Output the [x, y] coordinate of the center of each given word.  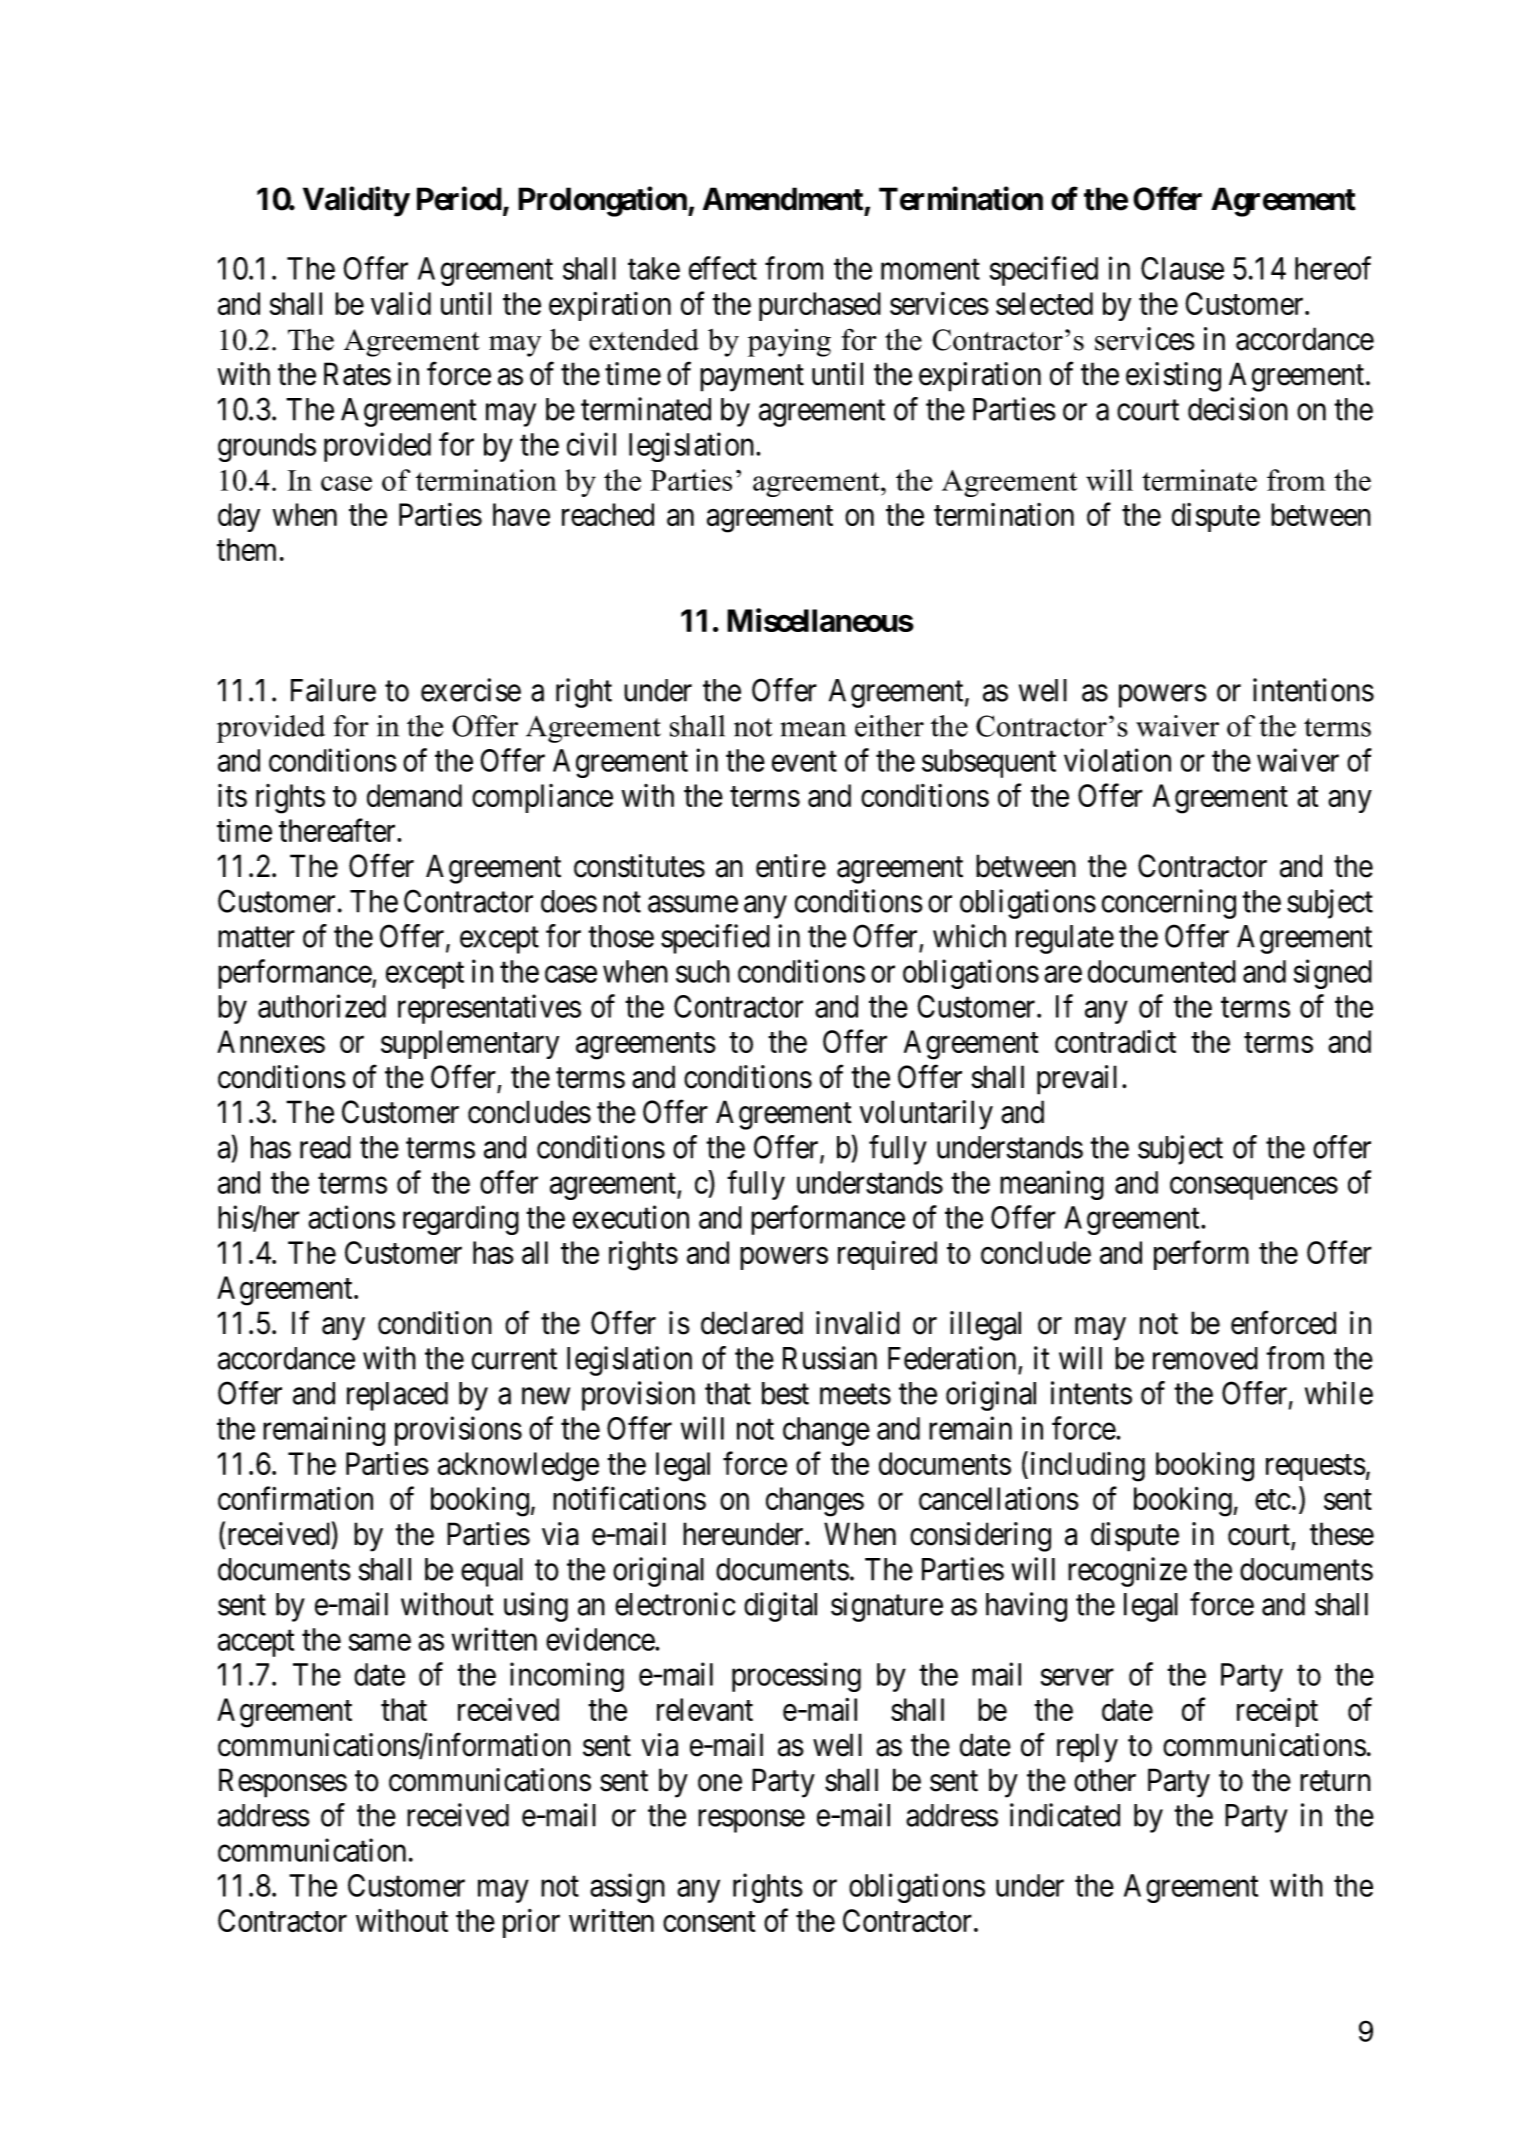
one [720, 1783]
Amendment [783, 199]
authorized [322, 1006]
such [703, 971]
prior [531, 1923]
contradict [1115, 1041]
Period [459, 198]
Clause [1182, 268]
